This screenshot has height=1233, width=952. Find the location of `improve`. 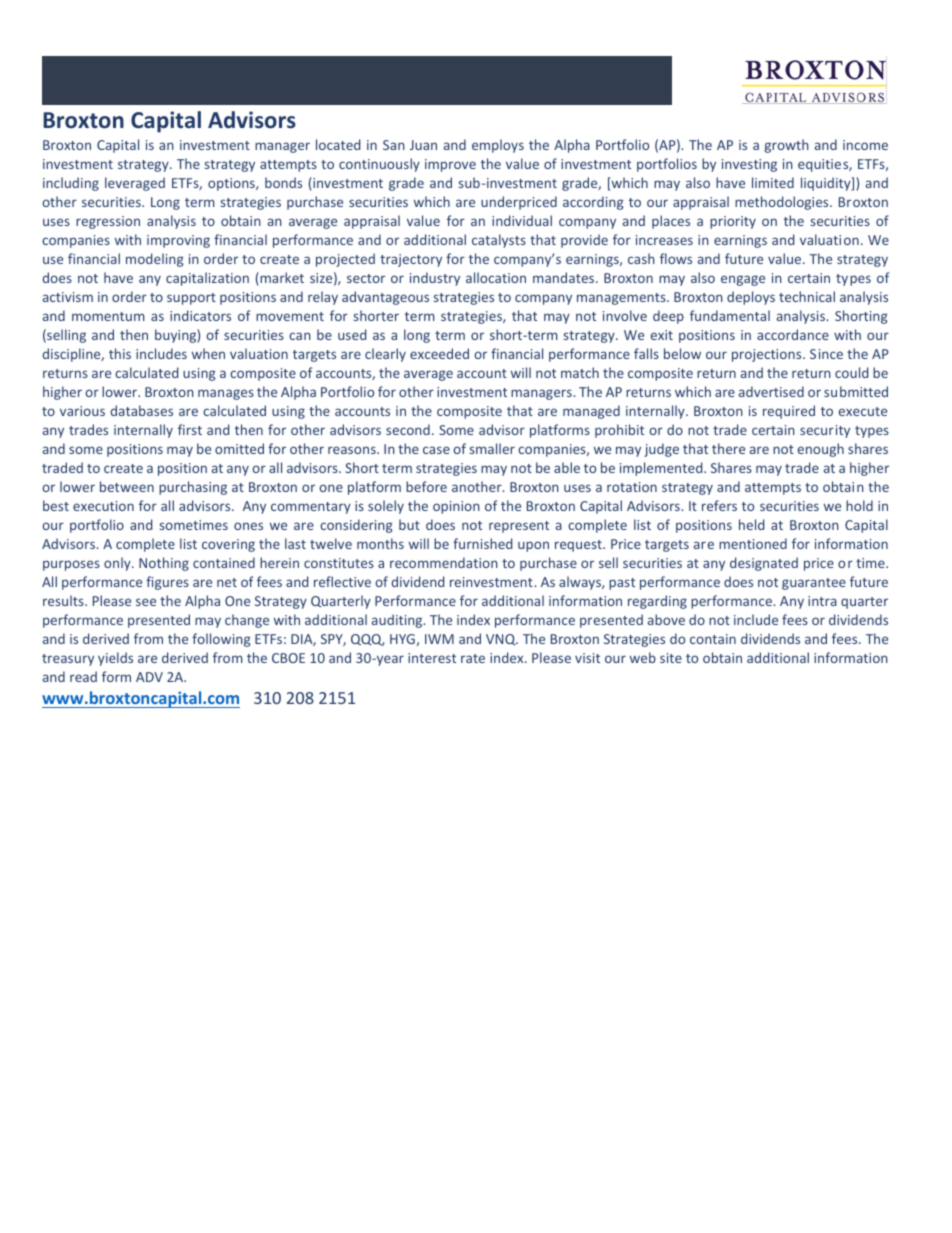

improve is located at coordinates (450, 165).
